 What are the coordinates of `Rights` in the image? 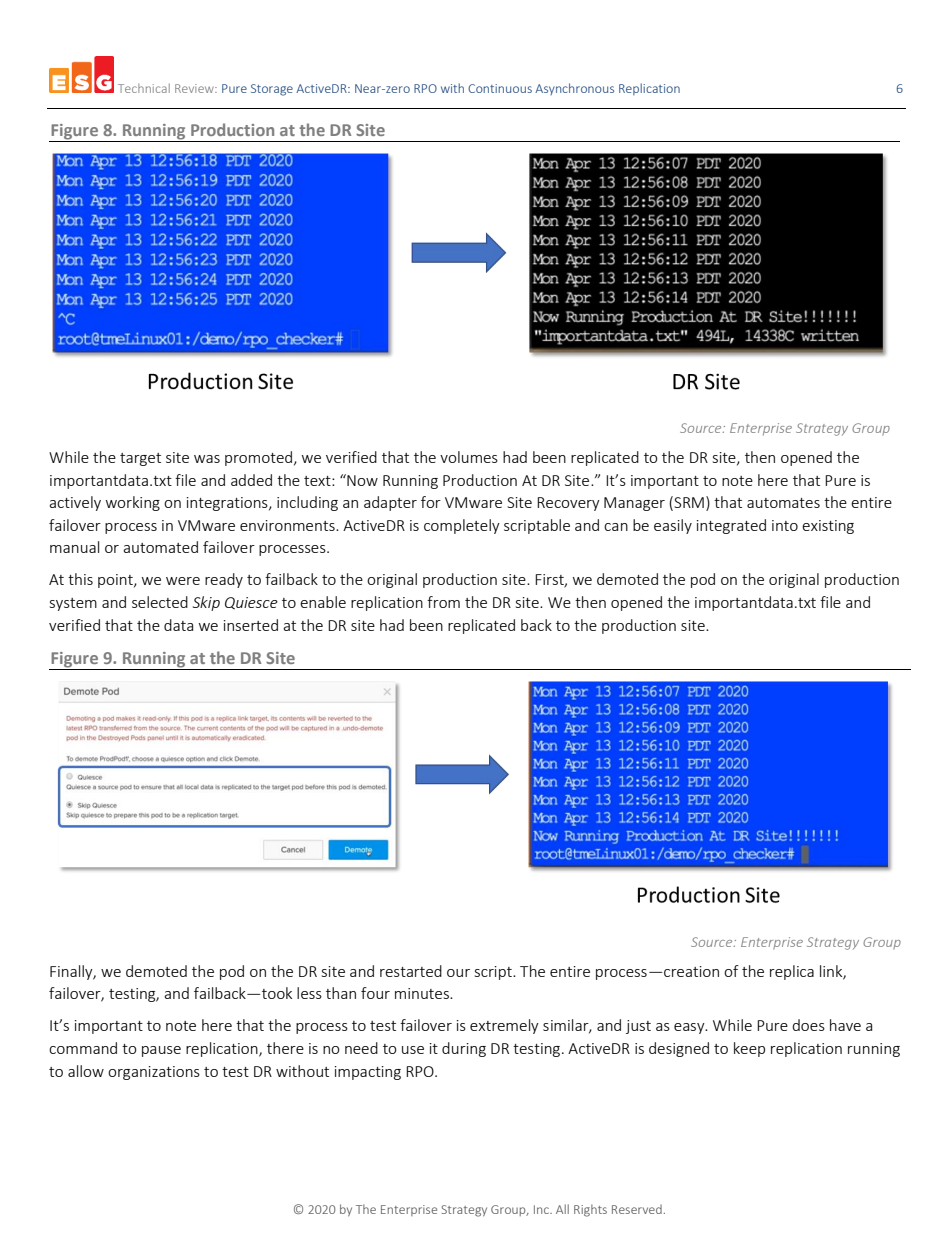 It's located at (590, 1210).
